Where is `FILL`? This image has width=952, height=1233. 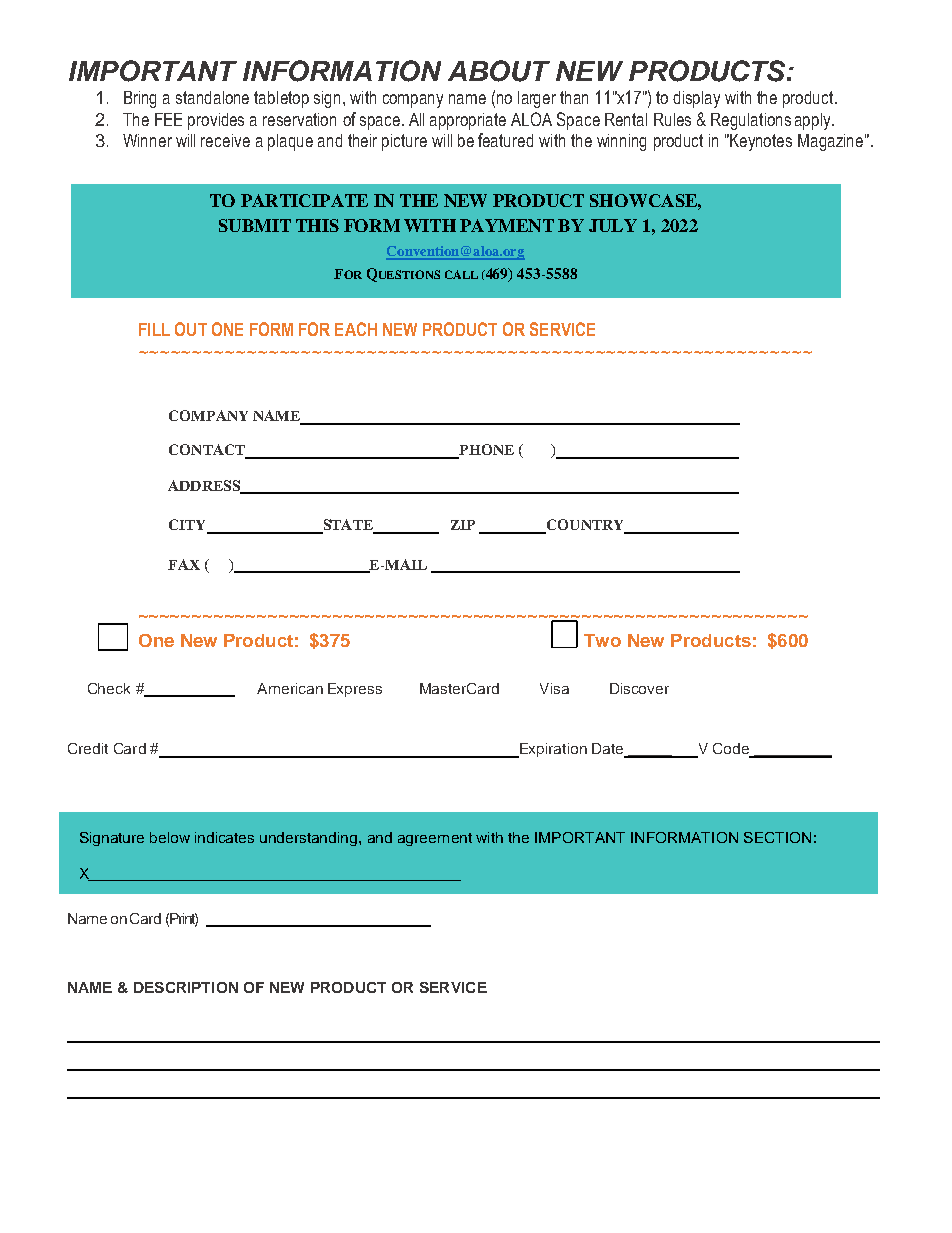
FILL is located at coordinates (154, 329).
